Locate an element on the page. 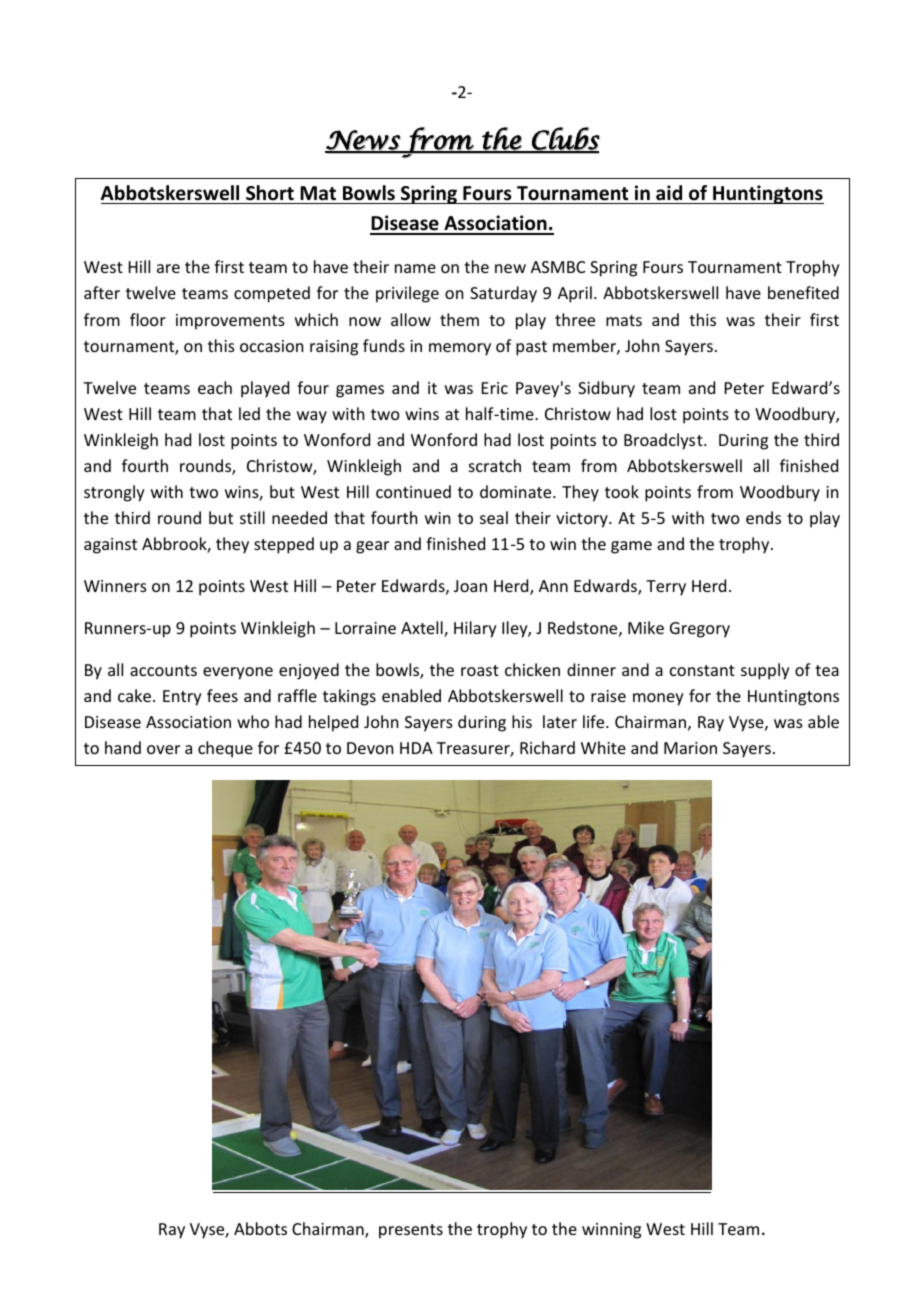  Marion is located at coordinates (690, 748).
